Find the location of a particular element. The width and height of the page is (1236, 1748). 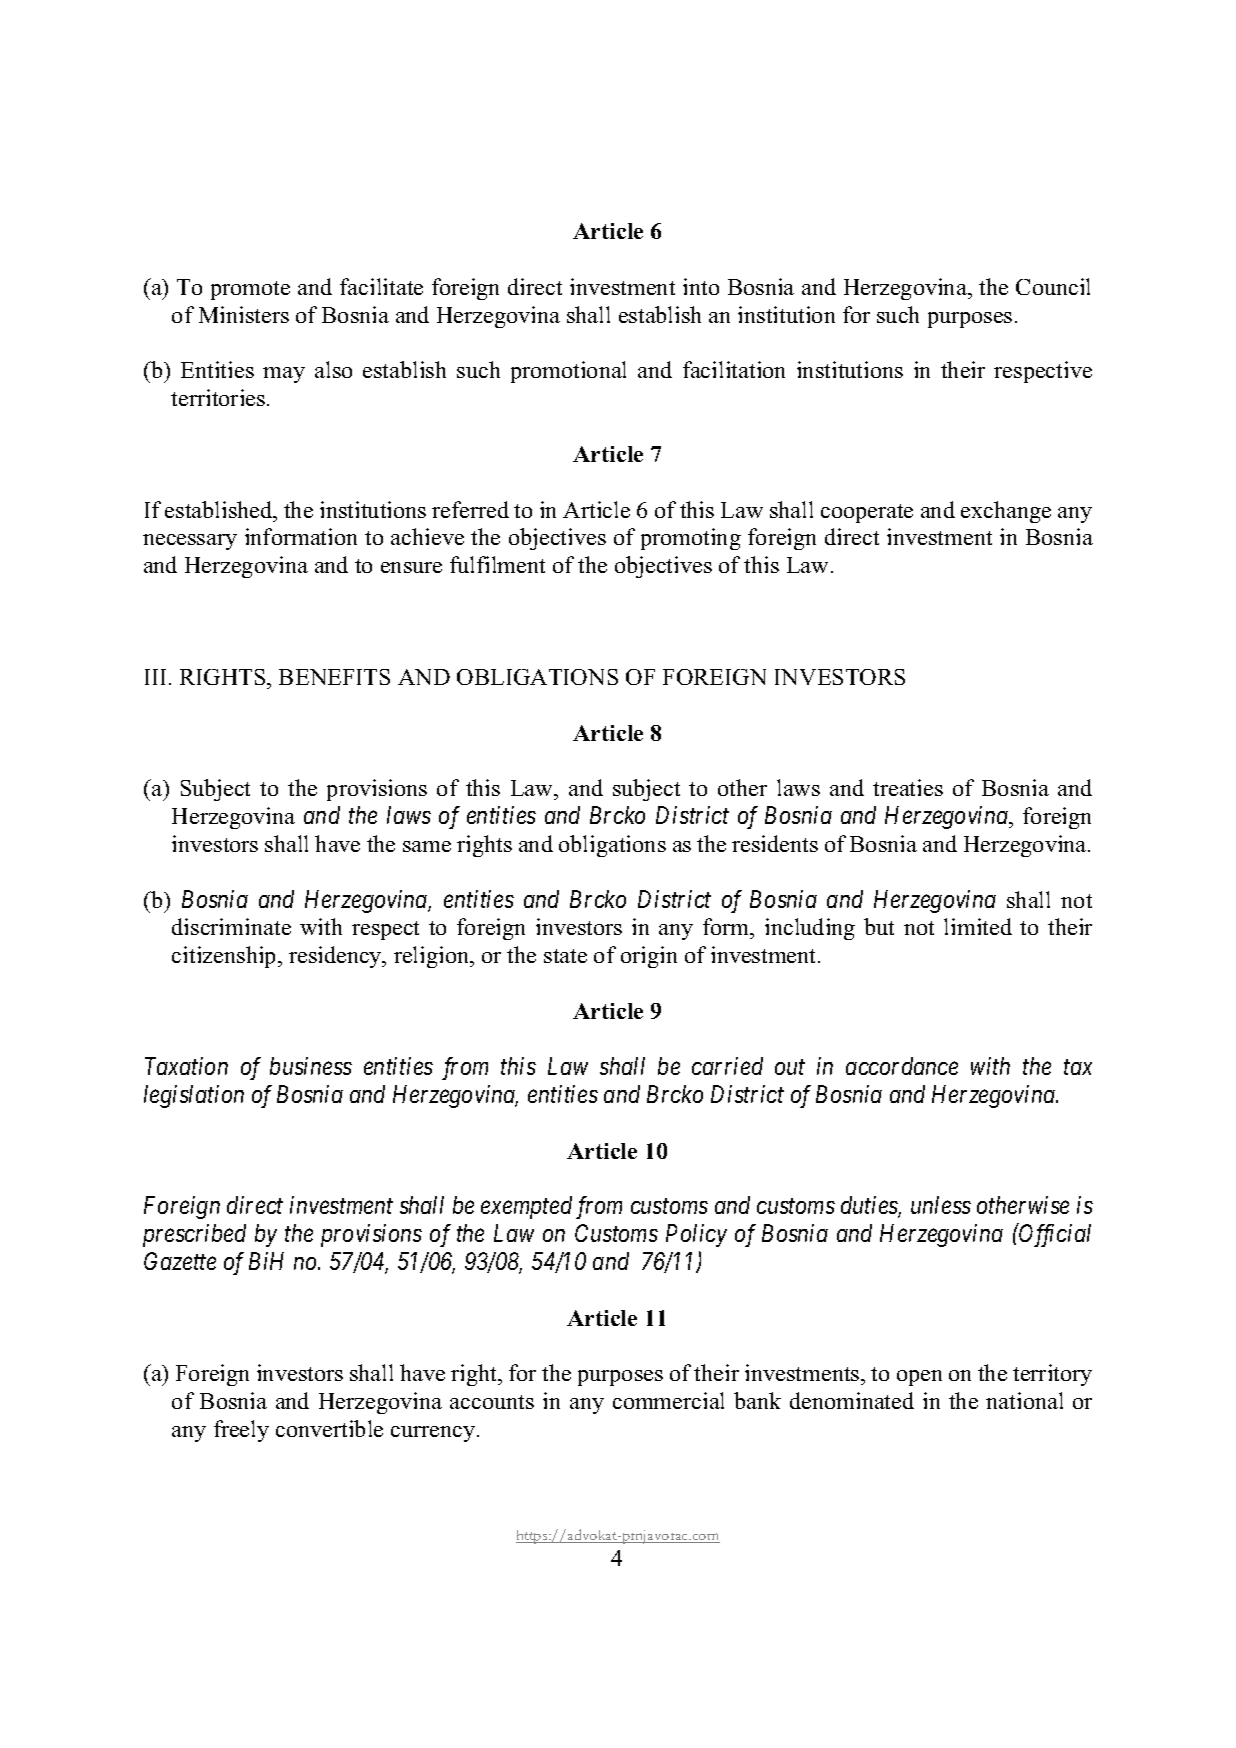

commercial is located at coordinates (668, 1400).
